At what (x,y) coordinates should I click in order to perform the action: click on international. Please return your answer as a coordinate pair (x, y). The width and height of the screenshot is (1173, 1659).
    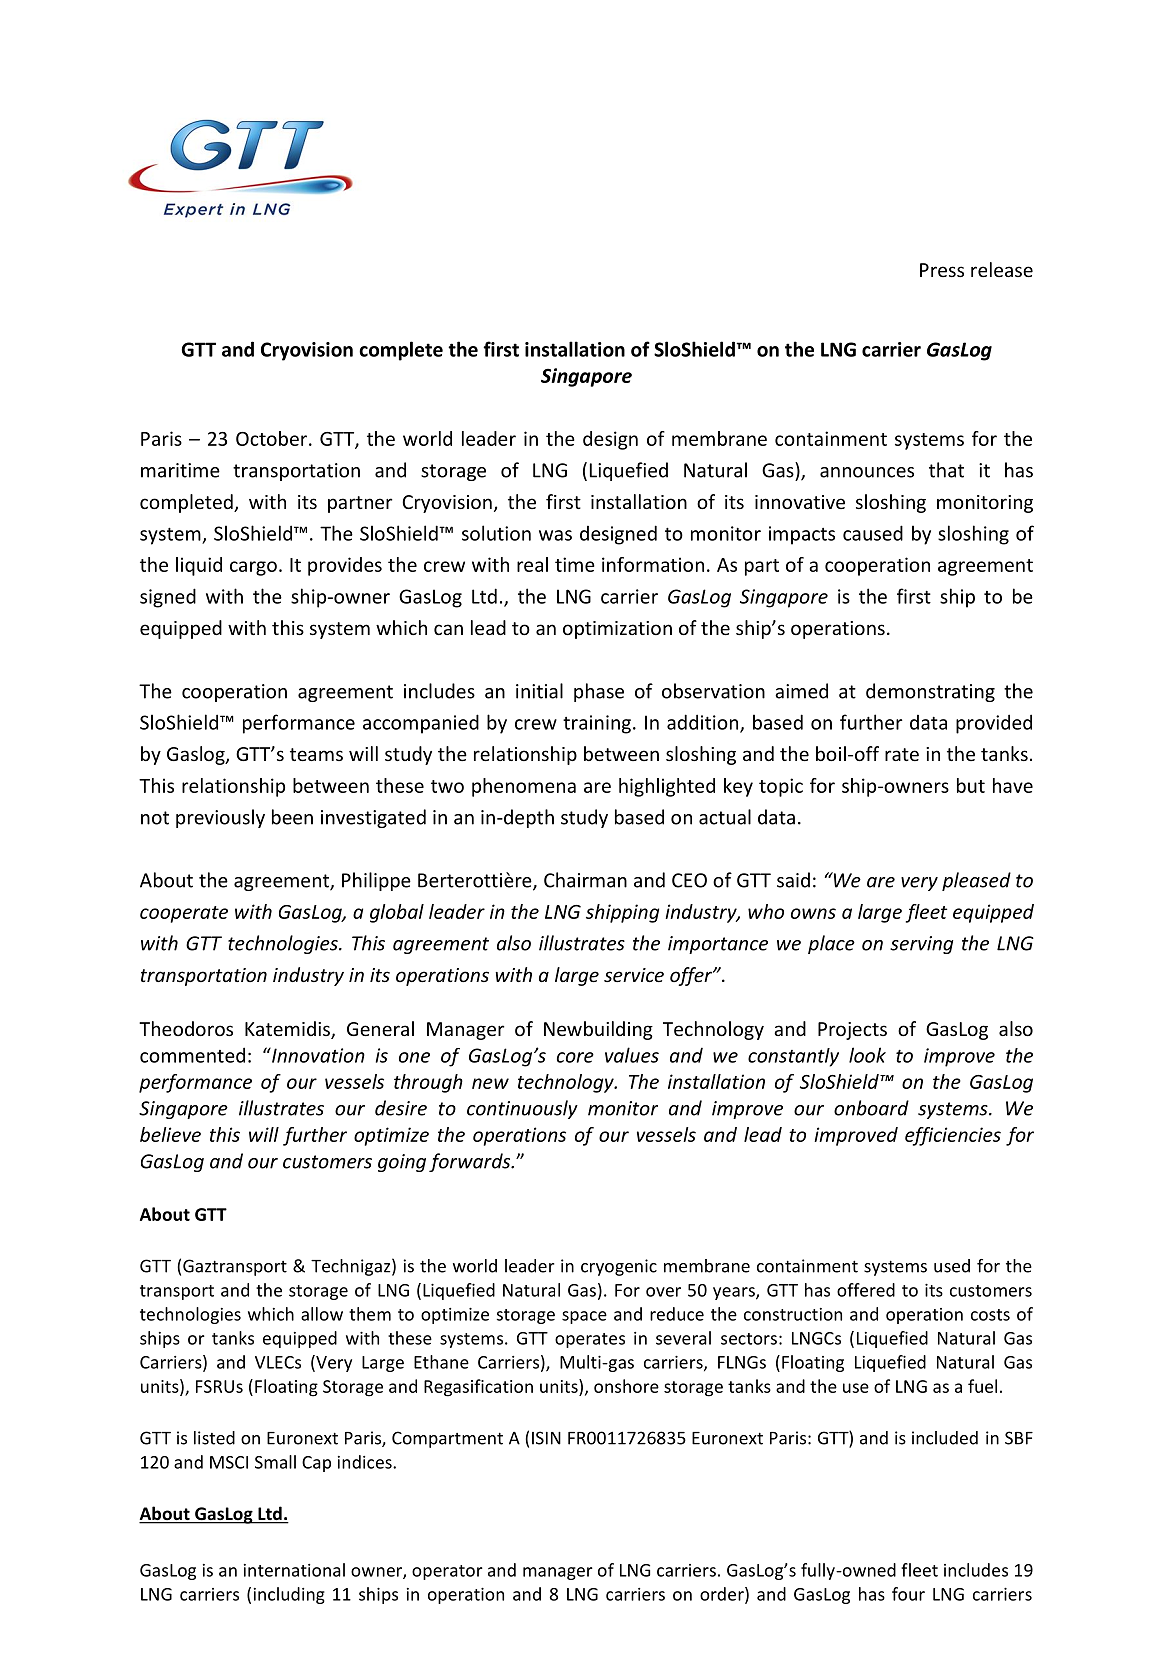
    Looking at the image, I should click on (294, 1570).
